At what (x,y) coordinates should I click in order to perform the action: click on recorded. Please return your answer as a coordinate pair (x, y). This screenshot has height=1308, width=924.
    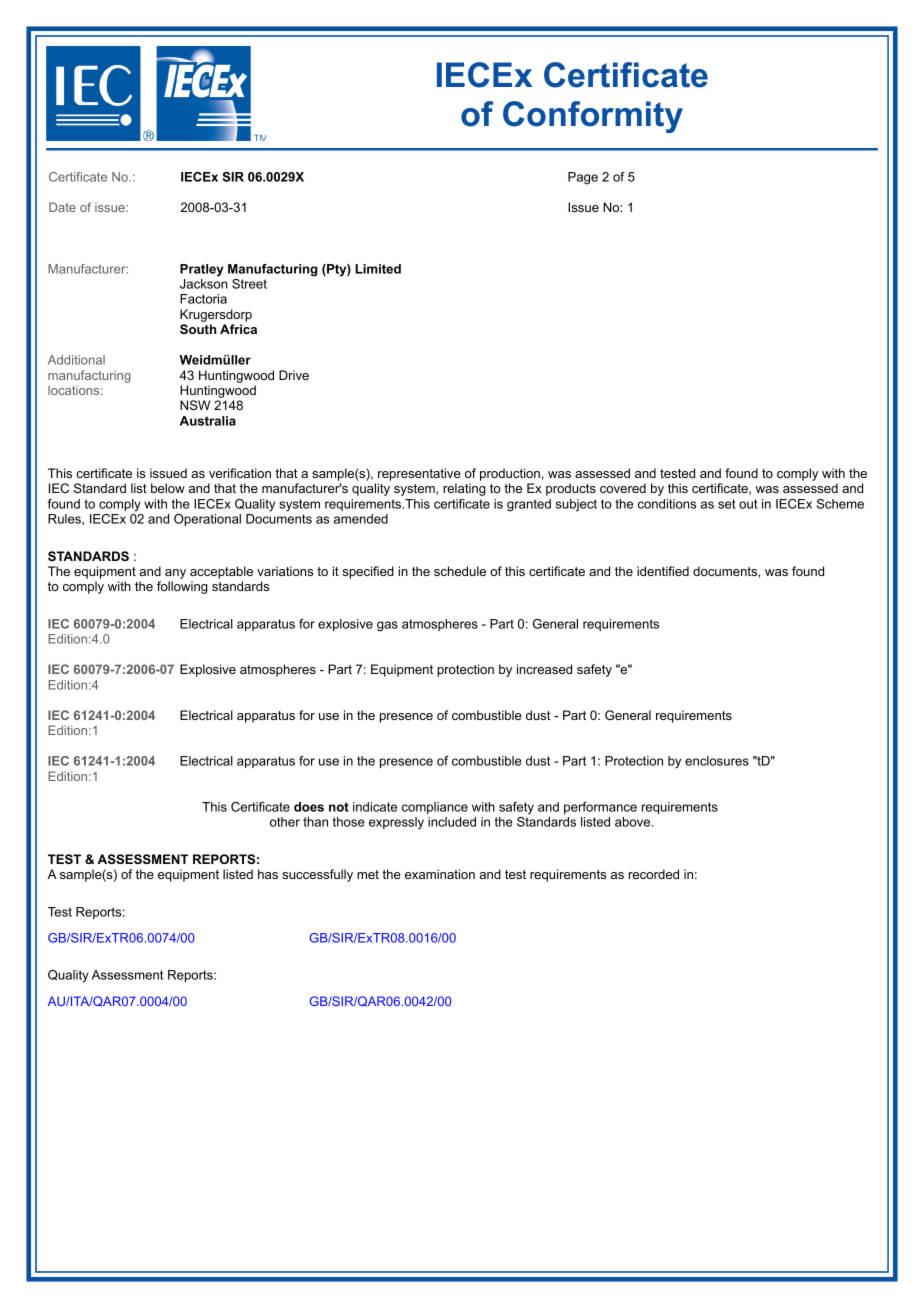
    Looking at the image, I should click on (654, 874).
